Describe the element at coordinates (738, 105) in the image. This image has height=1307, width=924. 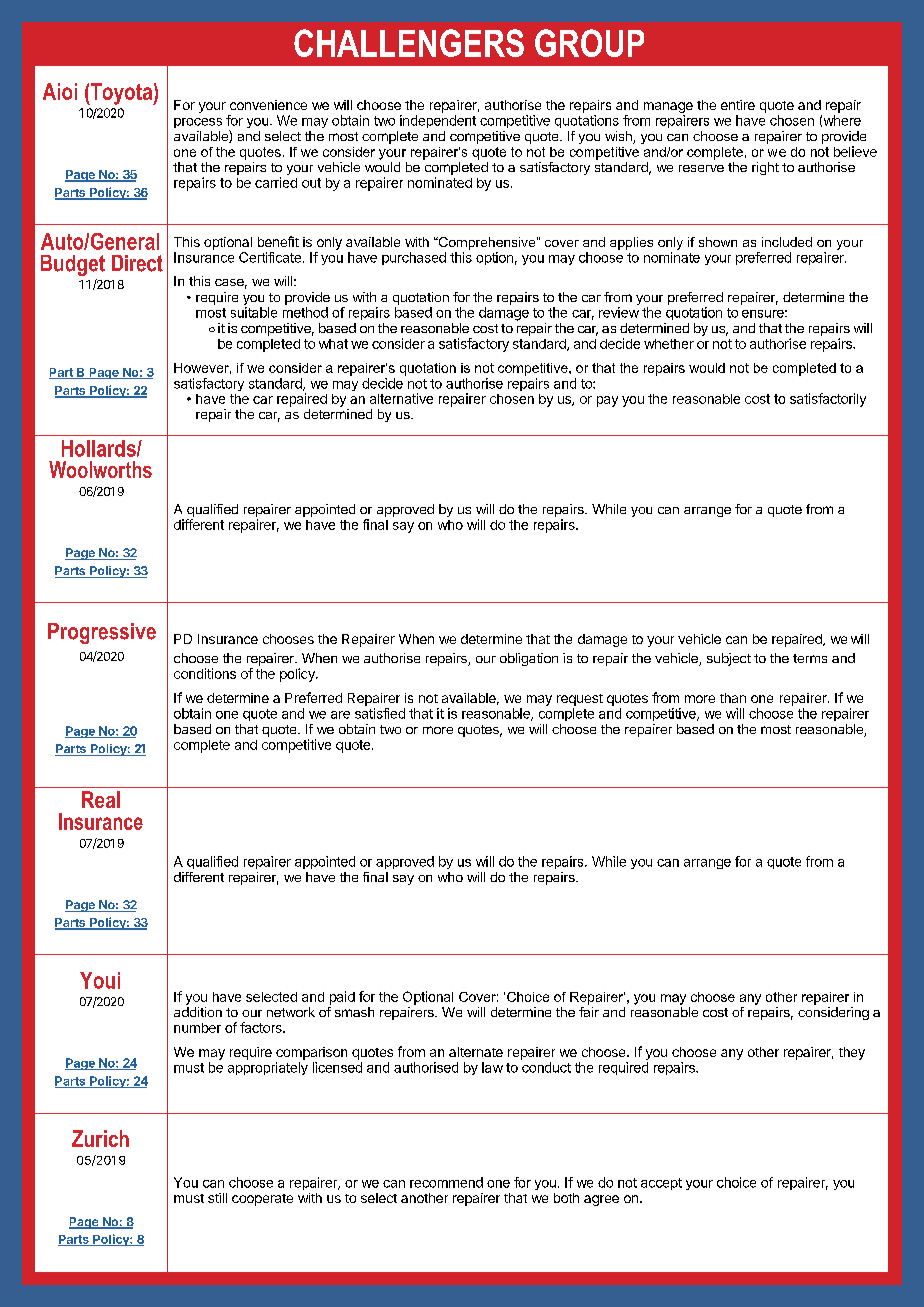
I see `entire` at that location.
